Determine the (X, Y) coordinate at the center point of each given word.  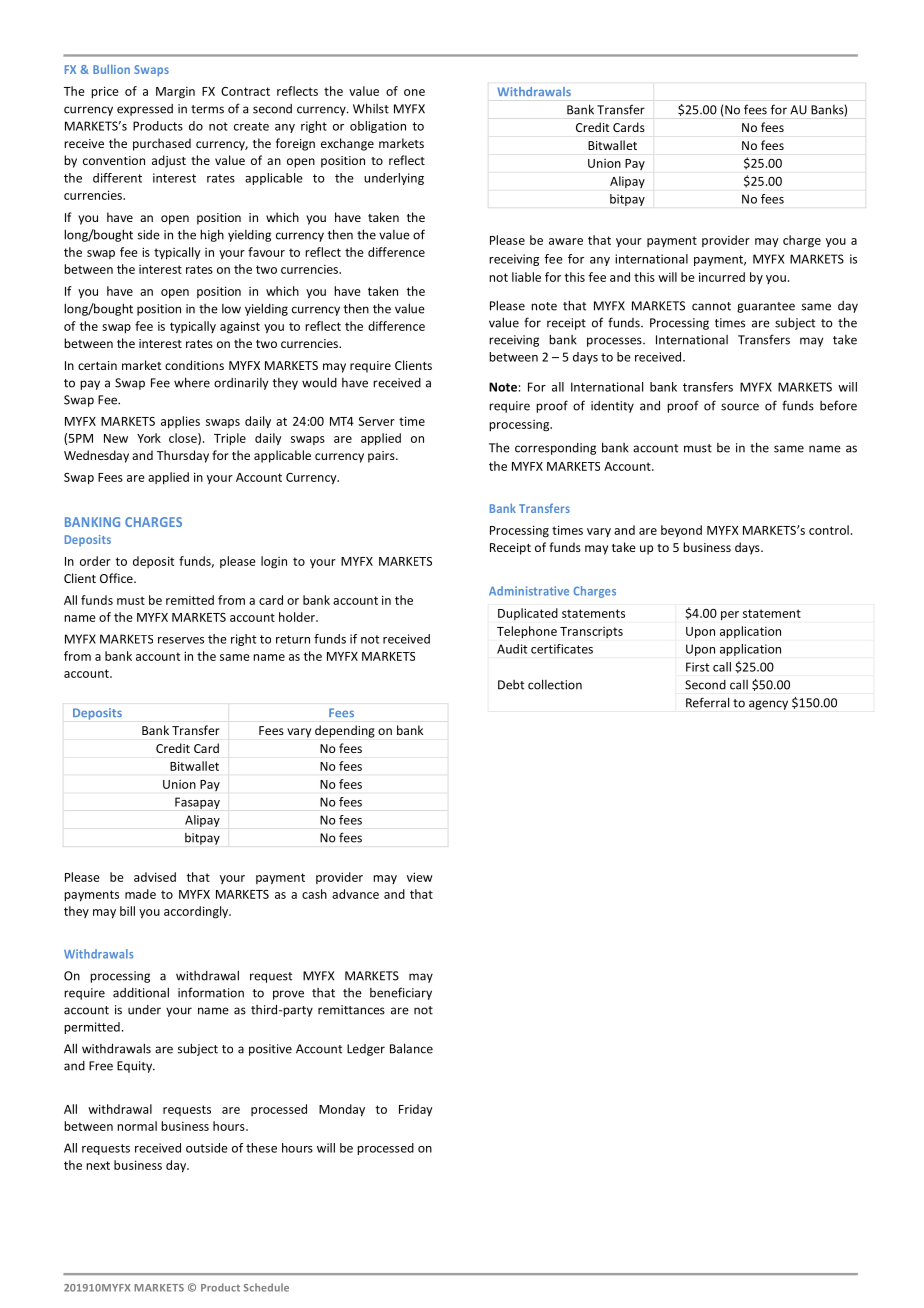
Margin (175, 93)
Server (376, 421)
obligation (378, 127)
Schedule (266, 1287)
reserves (181, 640)
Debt (511, 685)
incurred (722, 277)
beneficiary (401, 993)
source (740, 407)
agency (768, 705)
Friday (416, 1110)
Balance (411, 1048)
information (211, 992)
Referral (707, 702)
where (192, 382)
